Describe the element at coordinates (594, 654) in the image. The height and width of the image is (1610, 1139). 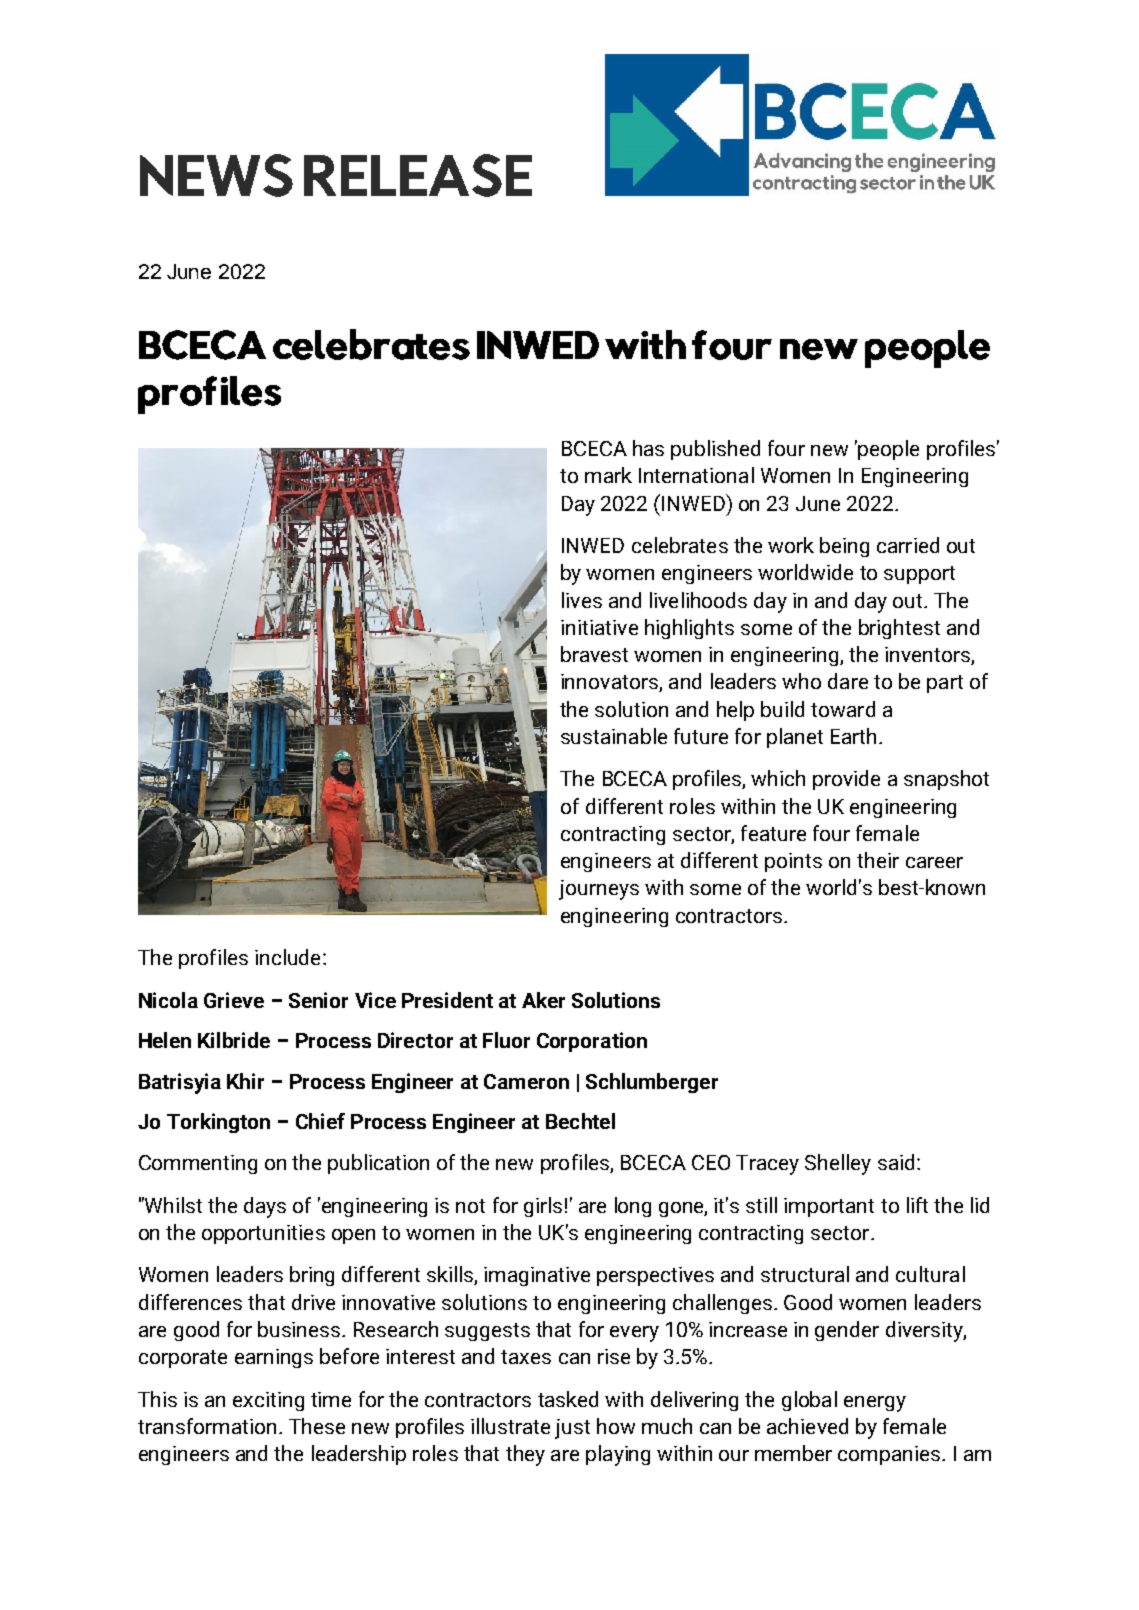
I see `bravest` at that location.
